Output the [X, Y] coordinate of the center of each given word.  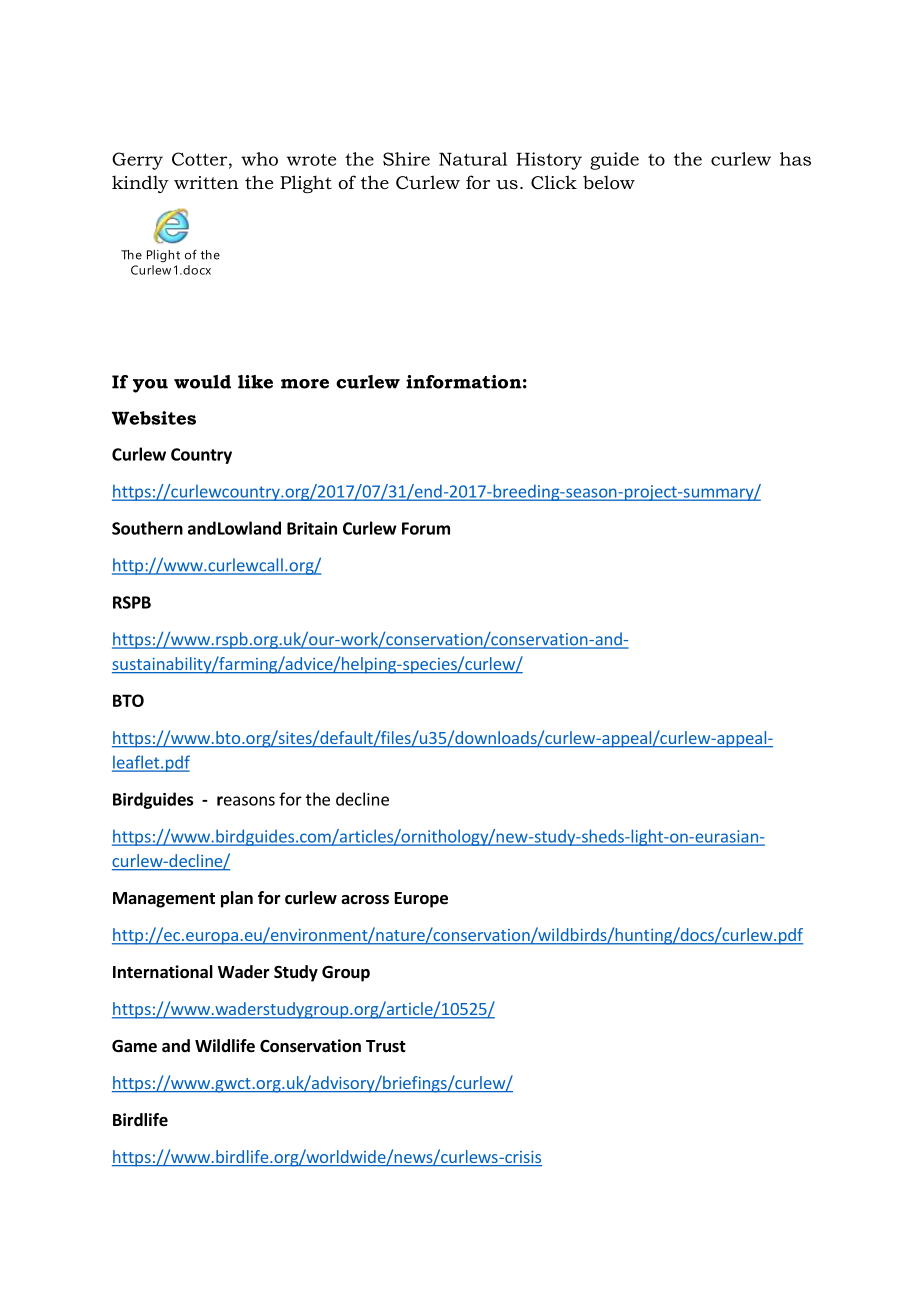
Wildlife [225, 1046]
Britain [312, 528]
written [206, 182]
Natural [473, 159]
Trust [386, 1046]
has [795, 159]
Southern [147, 528]
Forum [426, 528]
